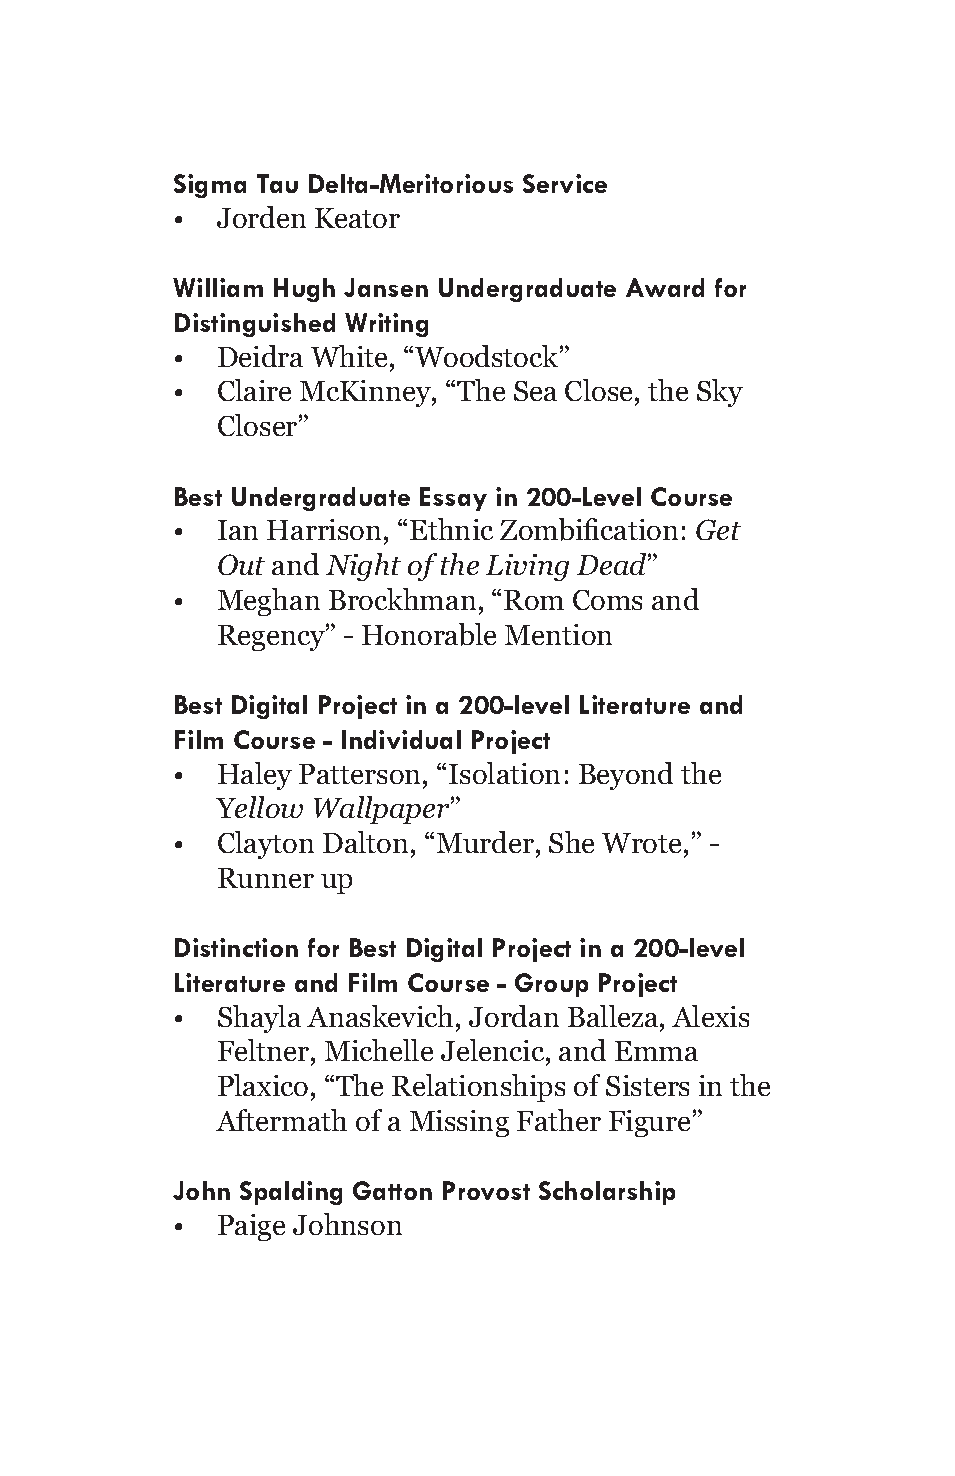 This document has height=1476, width=955. Describe the element at coordinates (485, 842) in the document. I see `Murder` at that location.
